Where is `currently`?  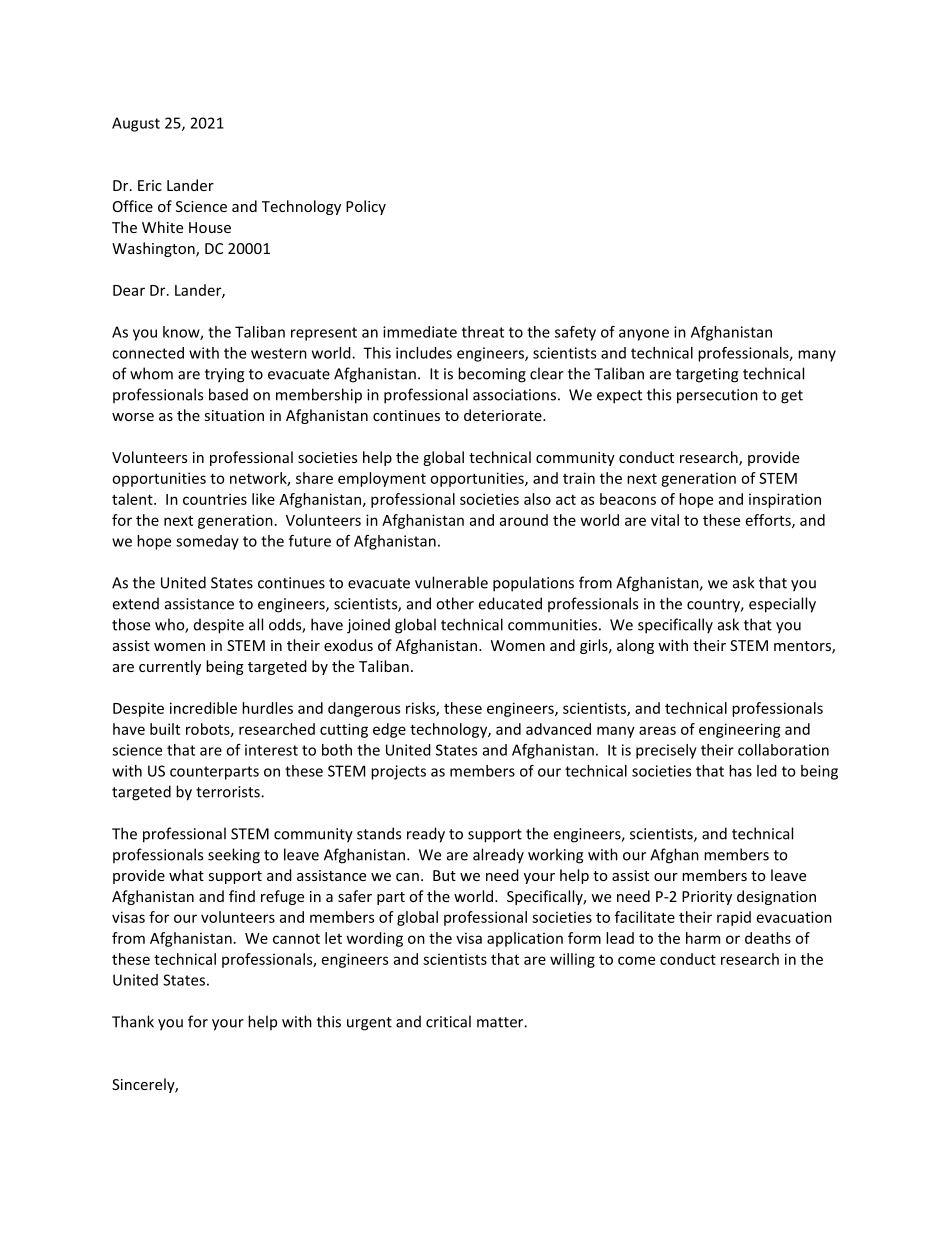
currently is located at coordinates (170, 667).
